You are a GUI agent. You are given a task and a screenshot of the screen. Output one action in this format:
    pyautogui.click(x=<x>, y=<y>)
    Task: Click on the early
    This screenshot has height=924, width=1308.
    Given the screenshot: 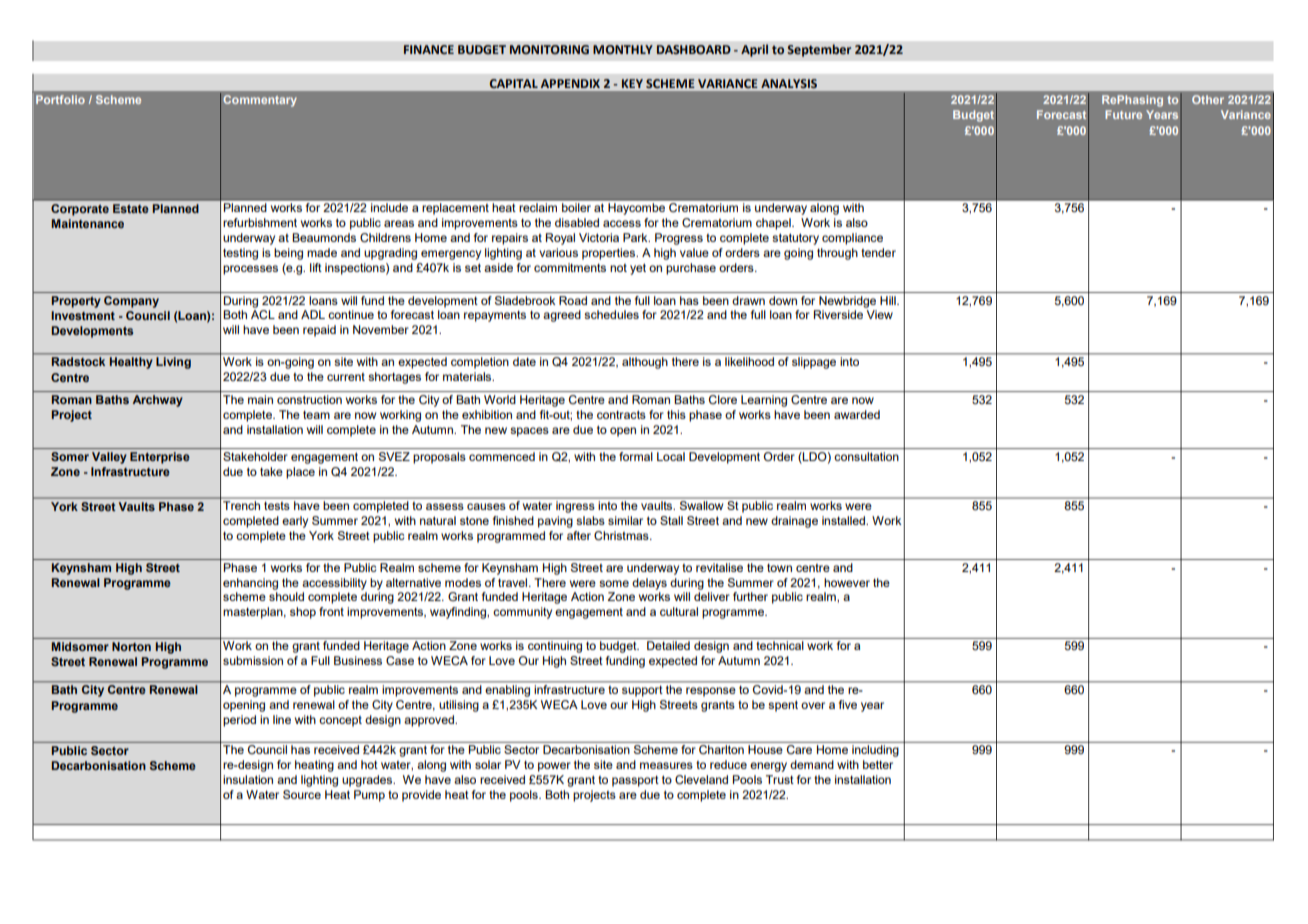 What is the action you would take?
    pyautogui.click(x=295, y=522)
